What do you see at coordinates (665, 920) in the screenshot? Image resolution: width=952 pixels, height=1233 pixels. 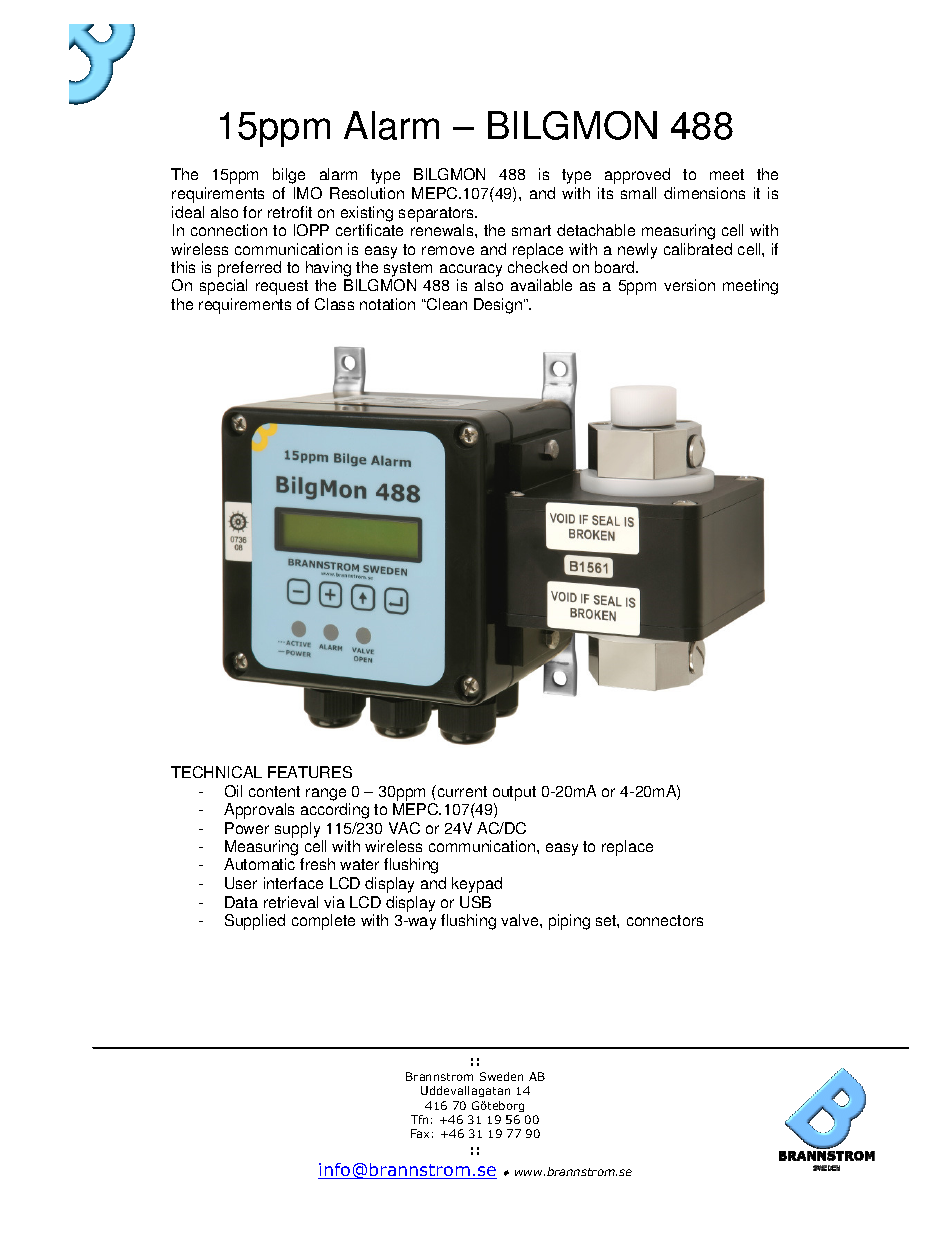 I see `connectors` at bounding box center [665, 920].
